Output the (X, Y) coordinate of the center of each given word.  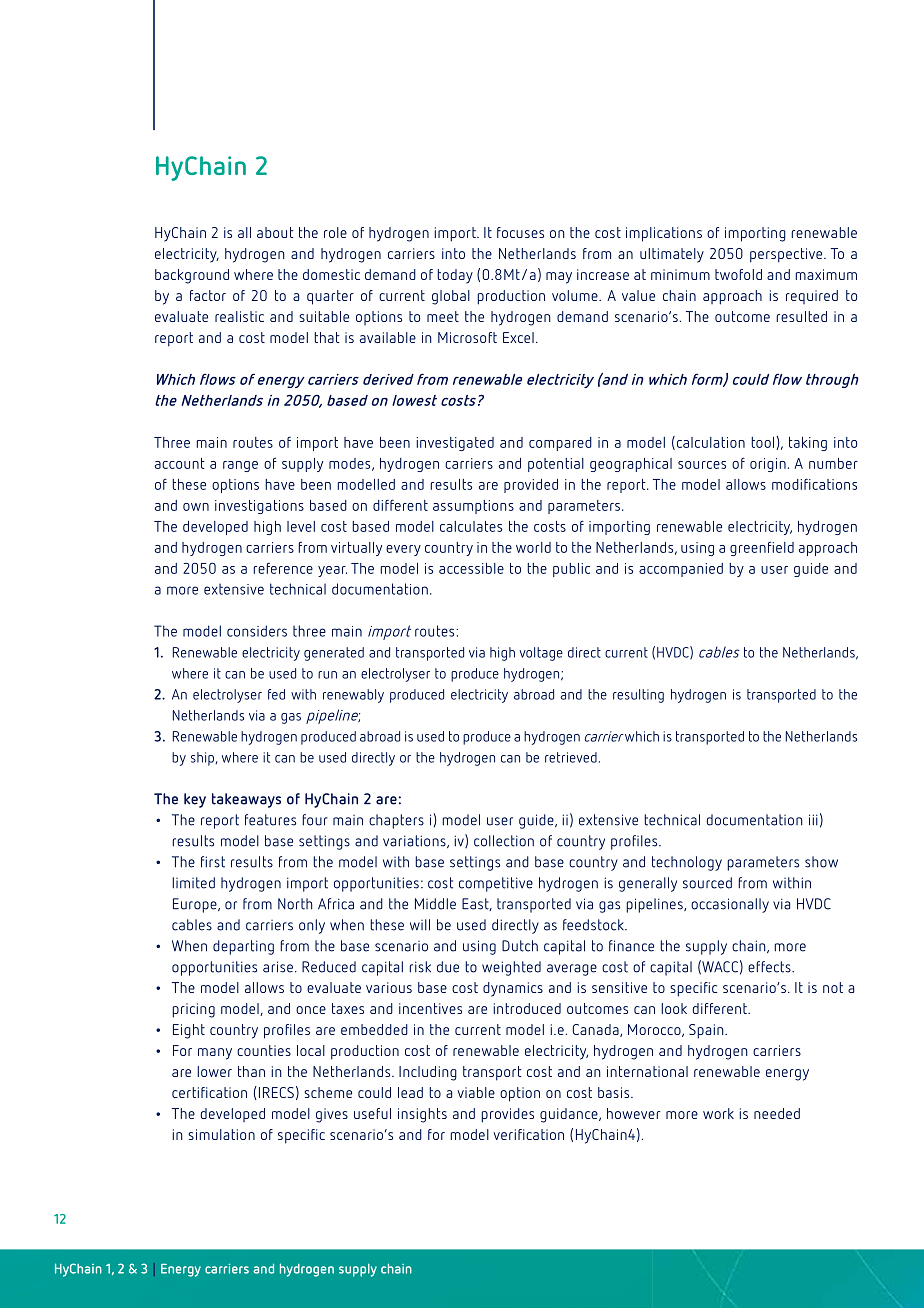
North (295, 904)
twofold (738, 274)
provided (531, 486)
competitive (496, 884)
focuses (520, 232)
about (275, 232)
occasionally (730, 905)
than (251, 1071)
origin (768, 465)
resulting (638, 696)
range (240, 466)
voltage (541, 654)
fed (276, 694)
